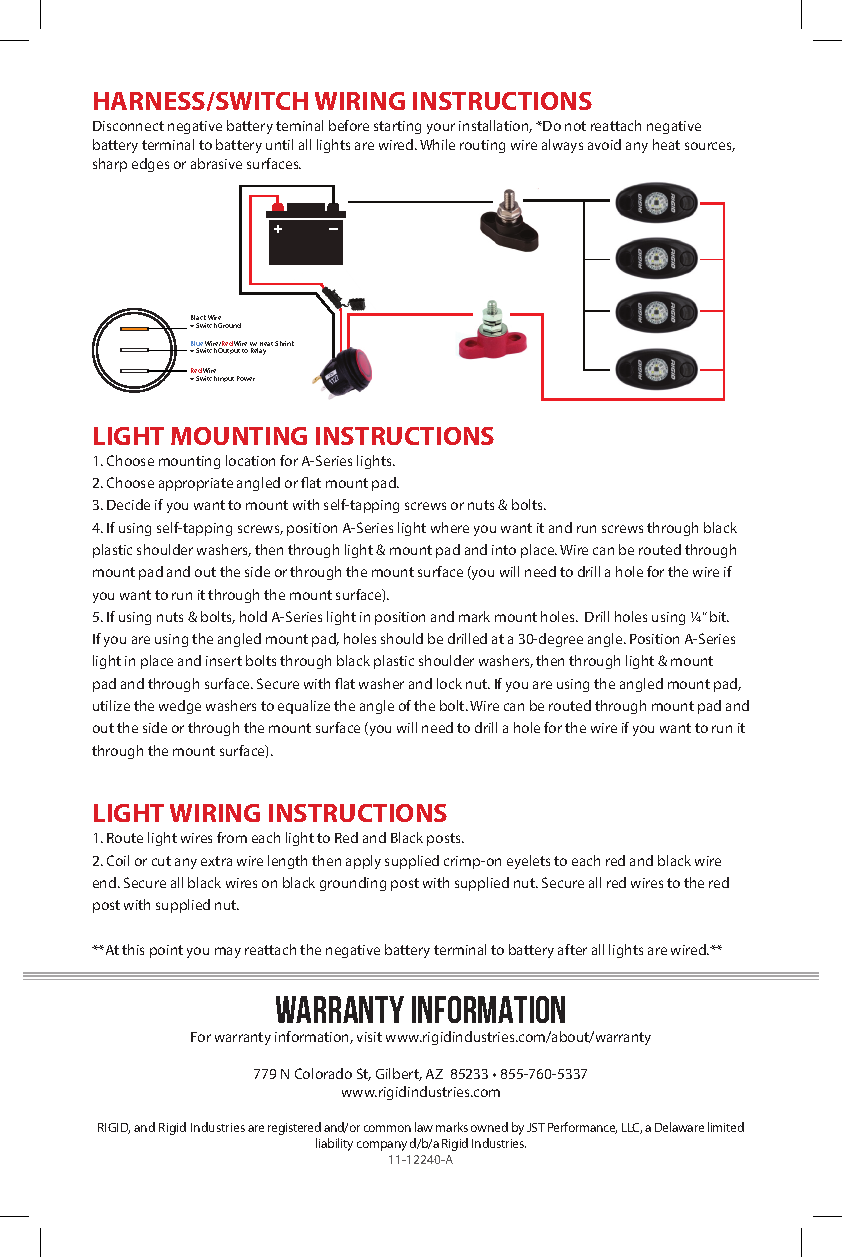  What do you see at coordinates (679, 1127) in the image?
I see `Delaware` at bounding box center [679, 1127].
